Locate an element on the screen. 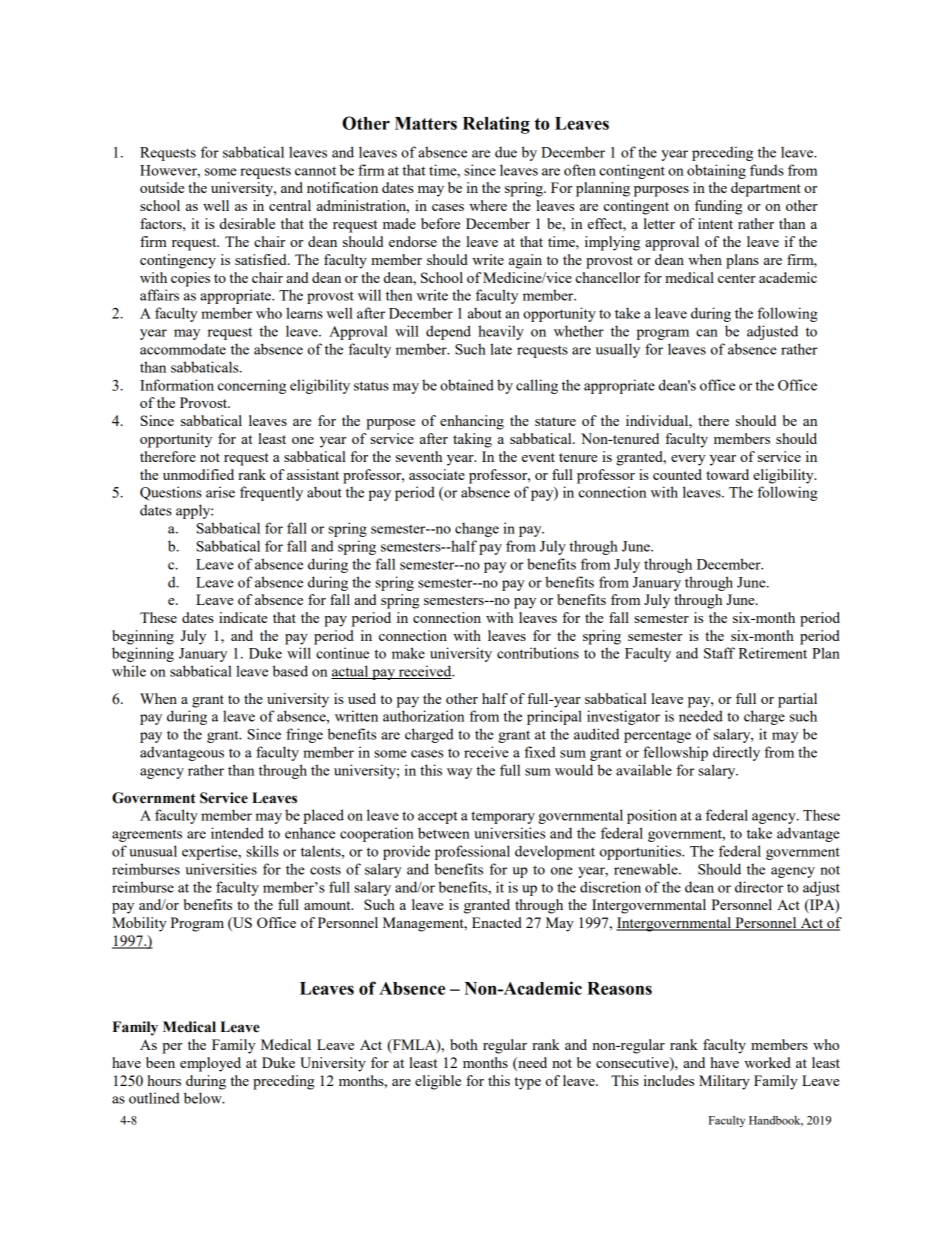  professional is located at coordinates (472, 852).
